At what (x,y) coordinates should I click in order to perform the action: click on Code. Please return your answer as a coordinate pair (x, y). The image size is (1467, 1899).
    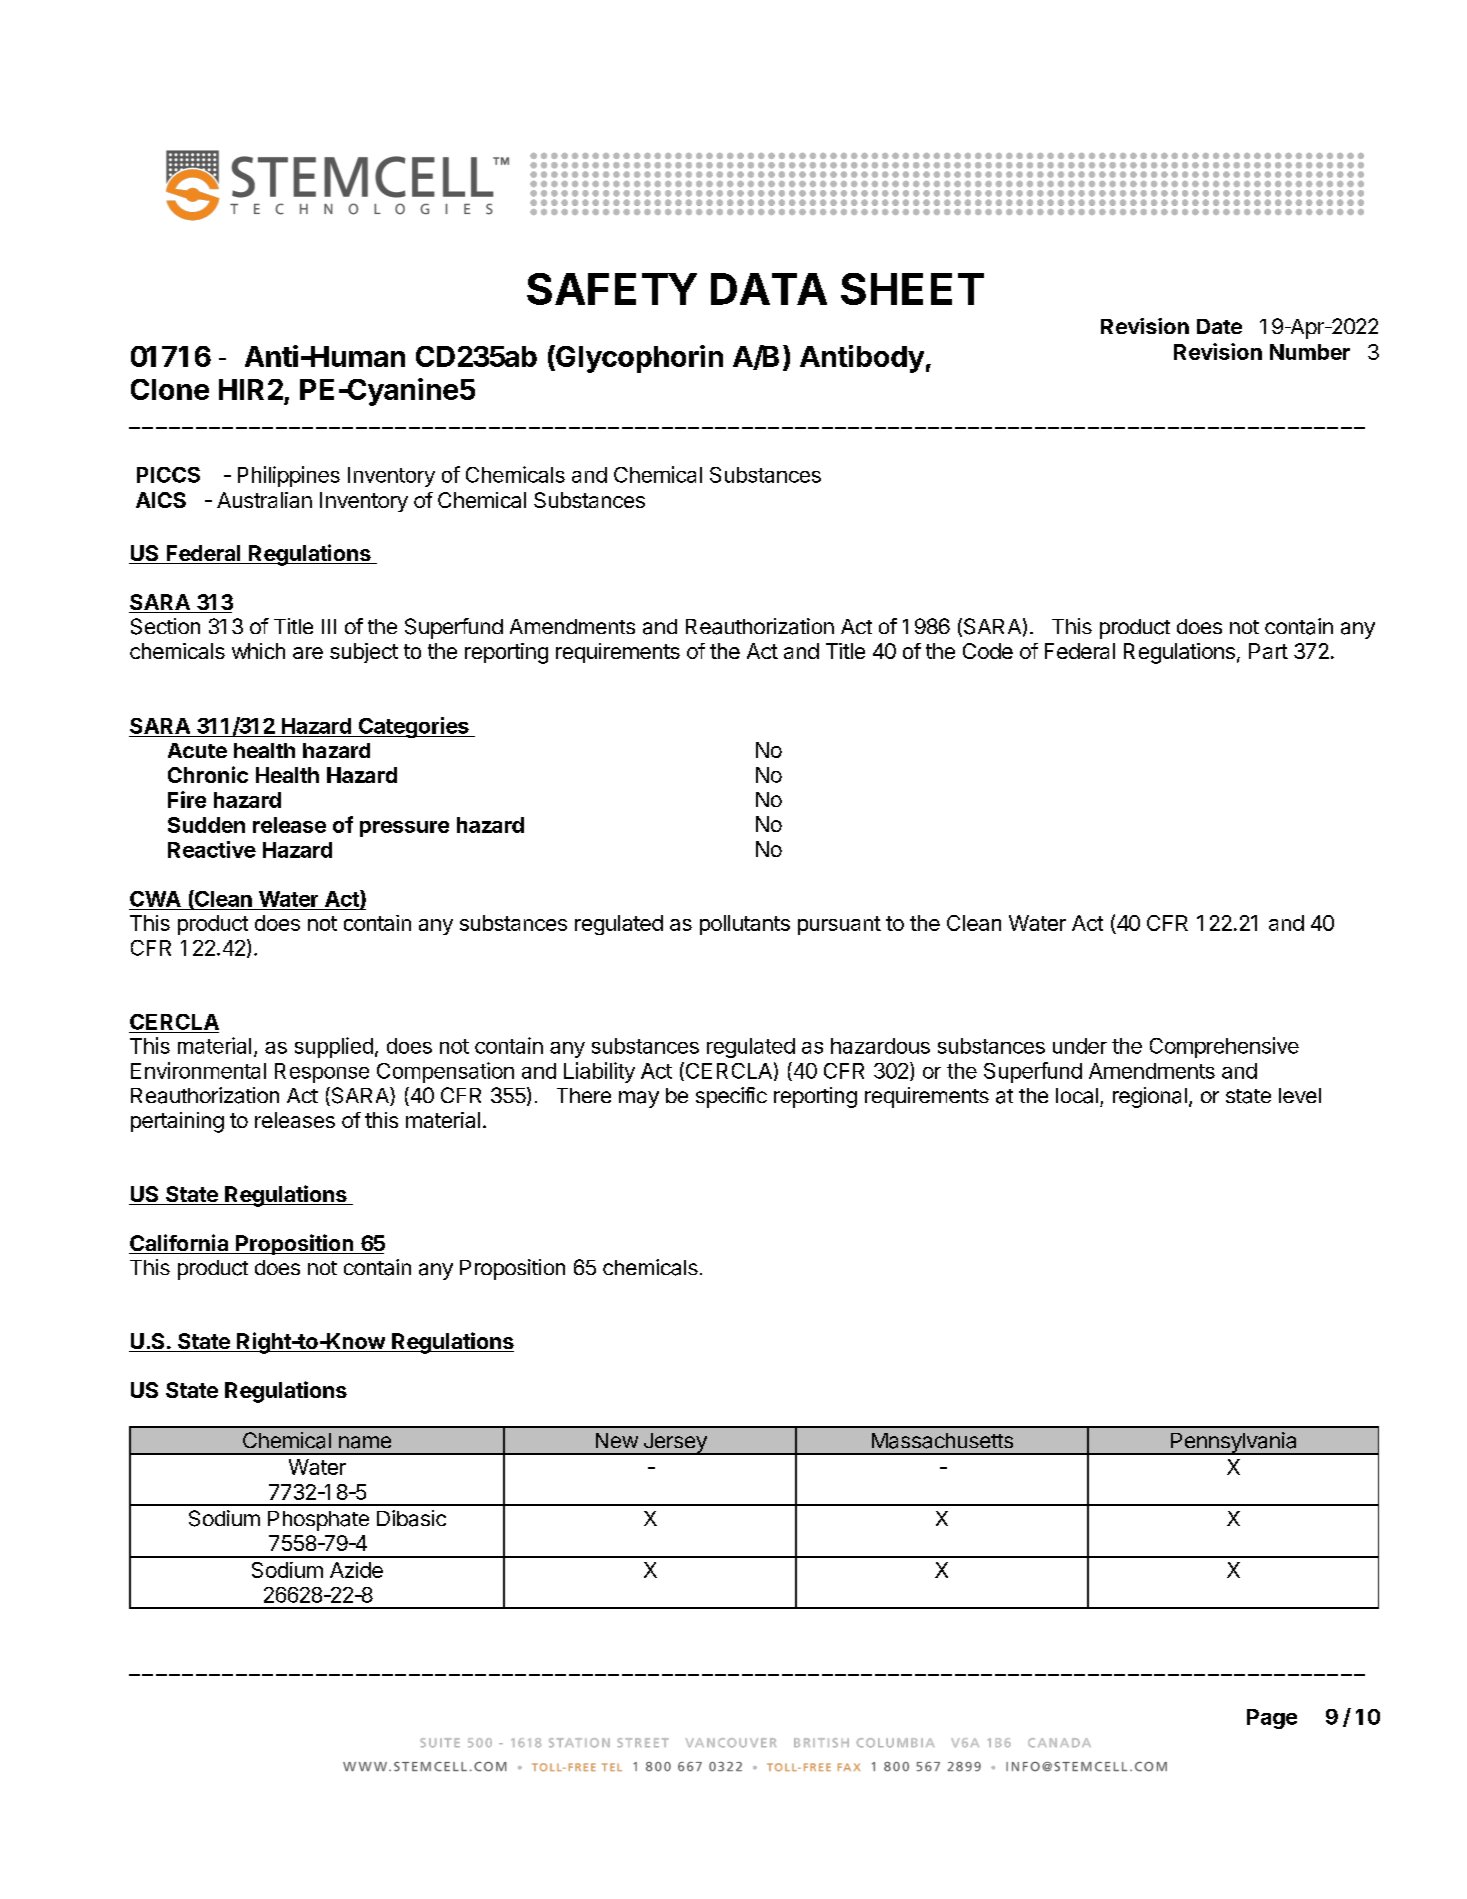
    Looking at the image, I should click on (988, 651).
